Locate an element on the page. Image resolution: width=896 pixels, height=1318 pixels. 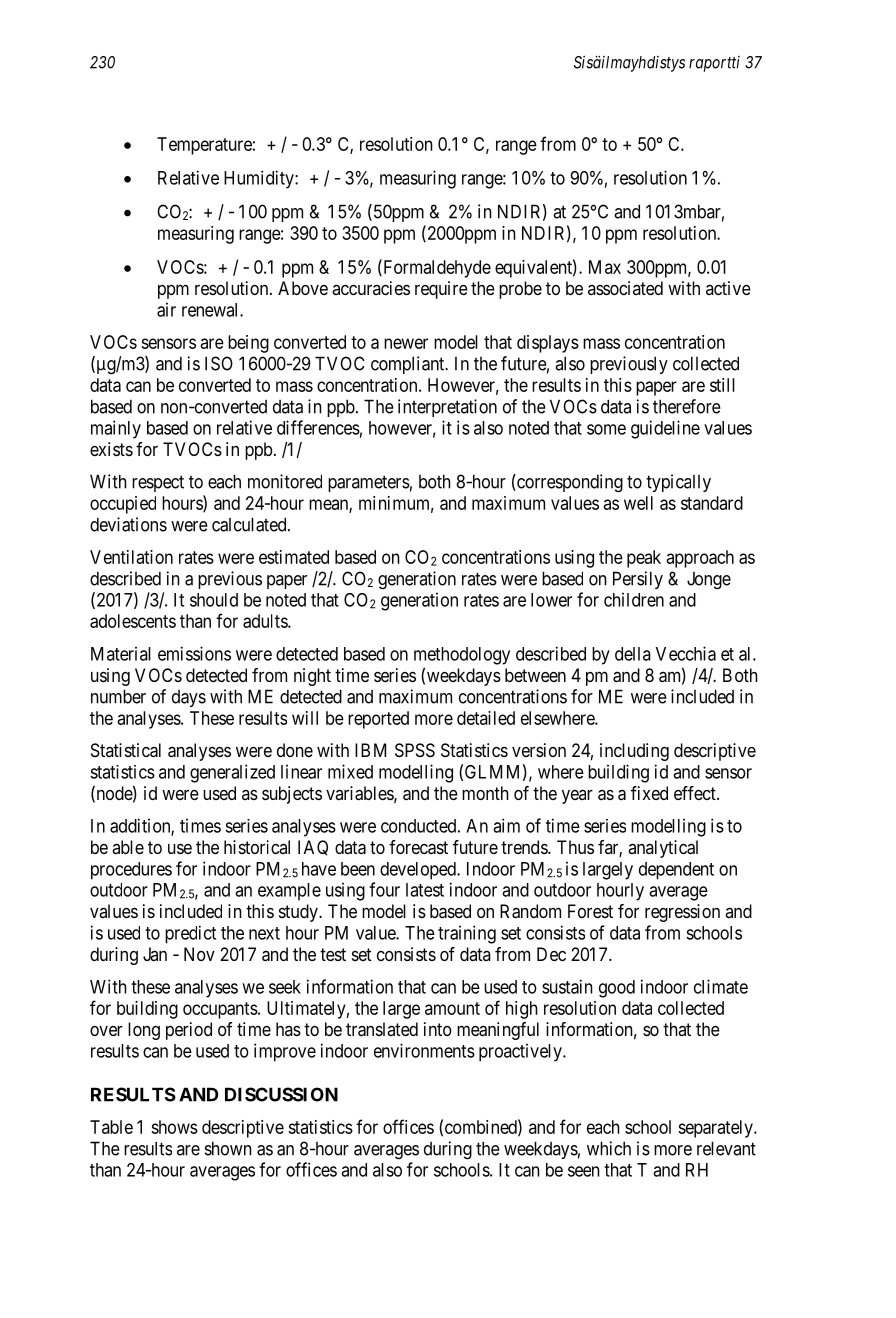
forecast is located at coordinates (418, 847).
